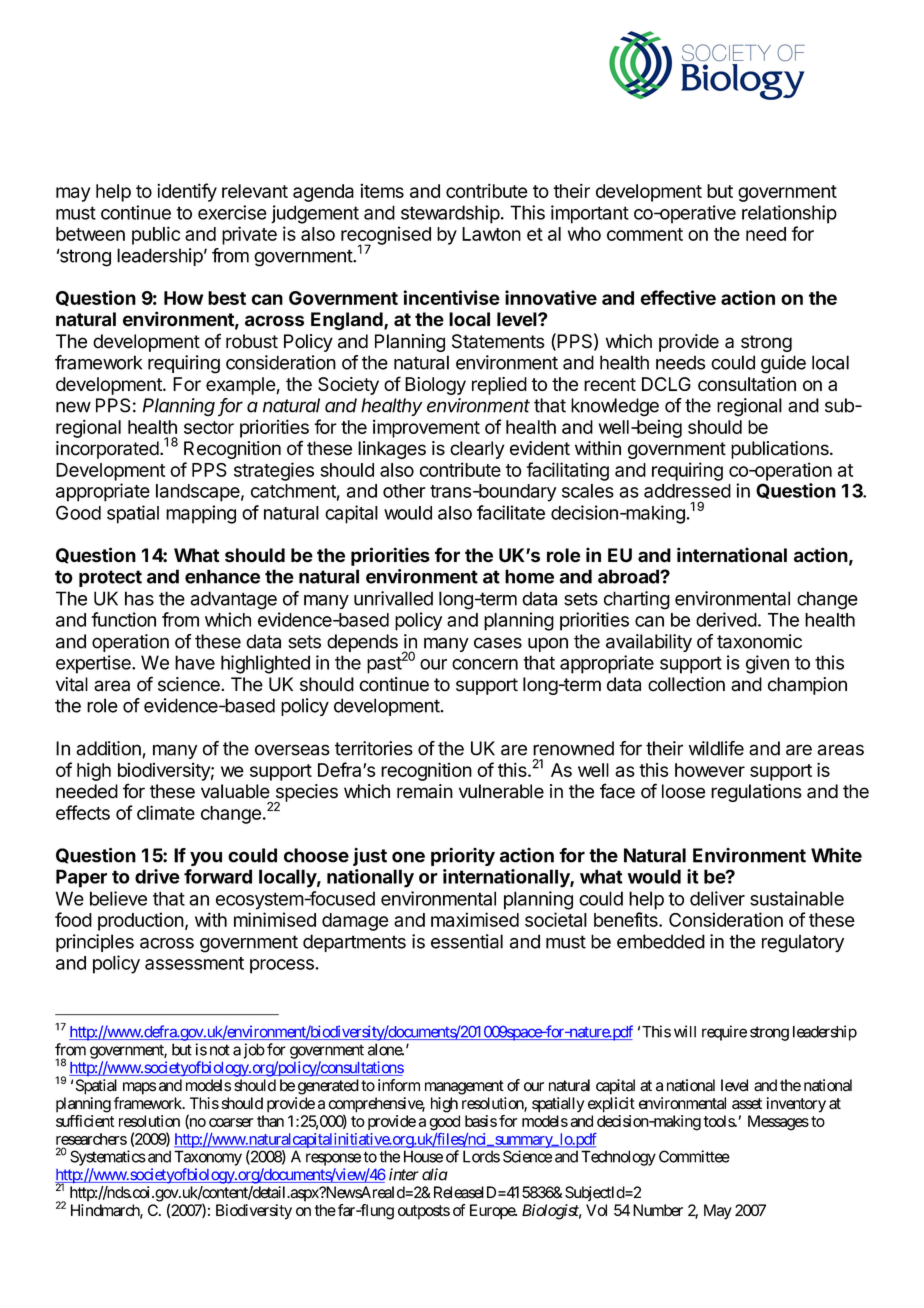  What do you see at coordinates (450, 214) in the screenshot?
I see `stewardship` at bounding box center [450, 214].
